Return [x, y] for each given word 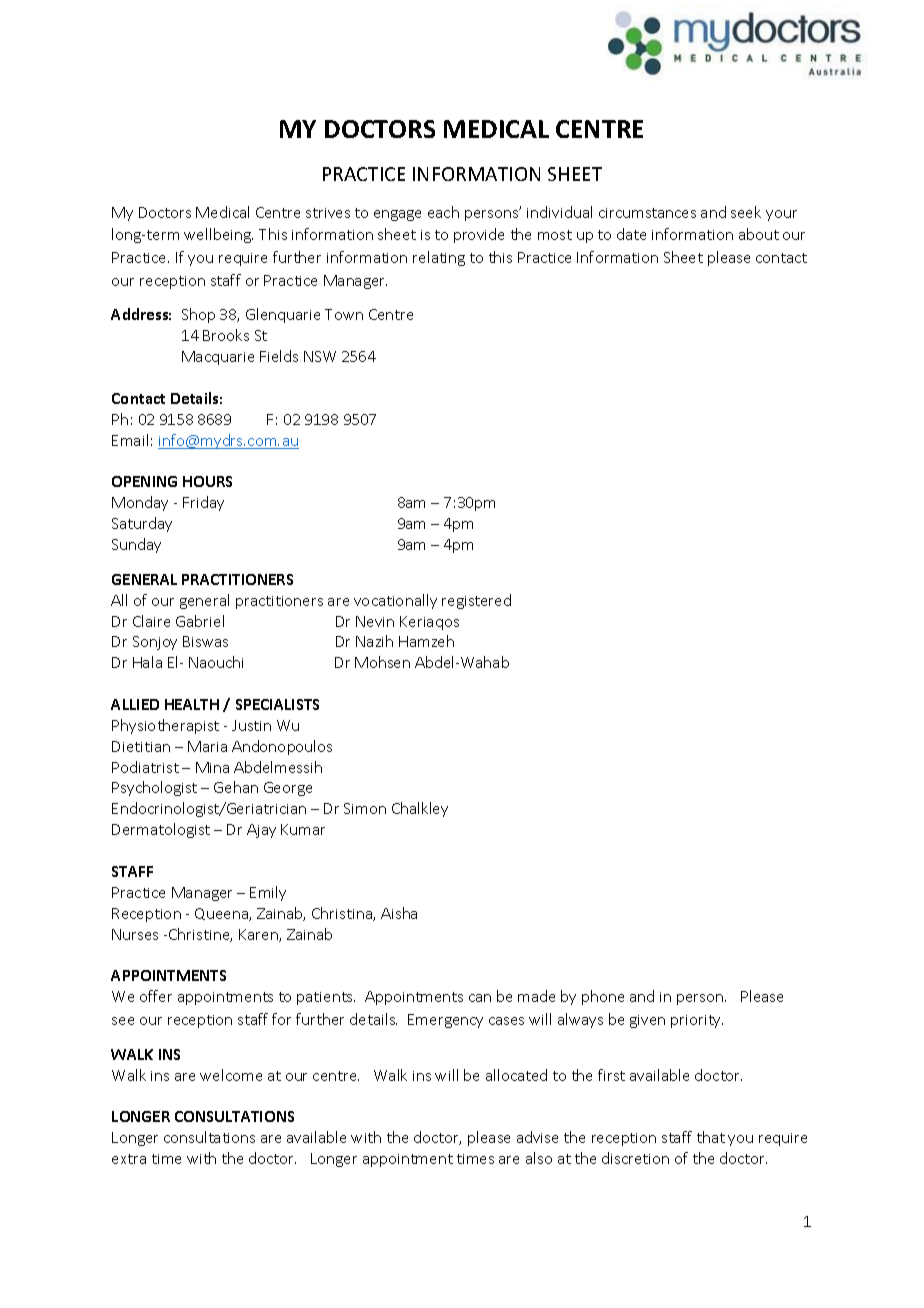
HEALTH [192, 704]
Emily [268, 893]
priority [697, 1021]
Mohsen [382, 662]
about [759, 234]
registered [476, 601]
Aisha [399, 913]
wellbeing [218, 235]
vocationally [395, 601]
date [631, 234]
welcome [231, 1075]
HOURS [207, 481]
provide [479, 235]
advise [537, 1137]
